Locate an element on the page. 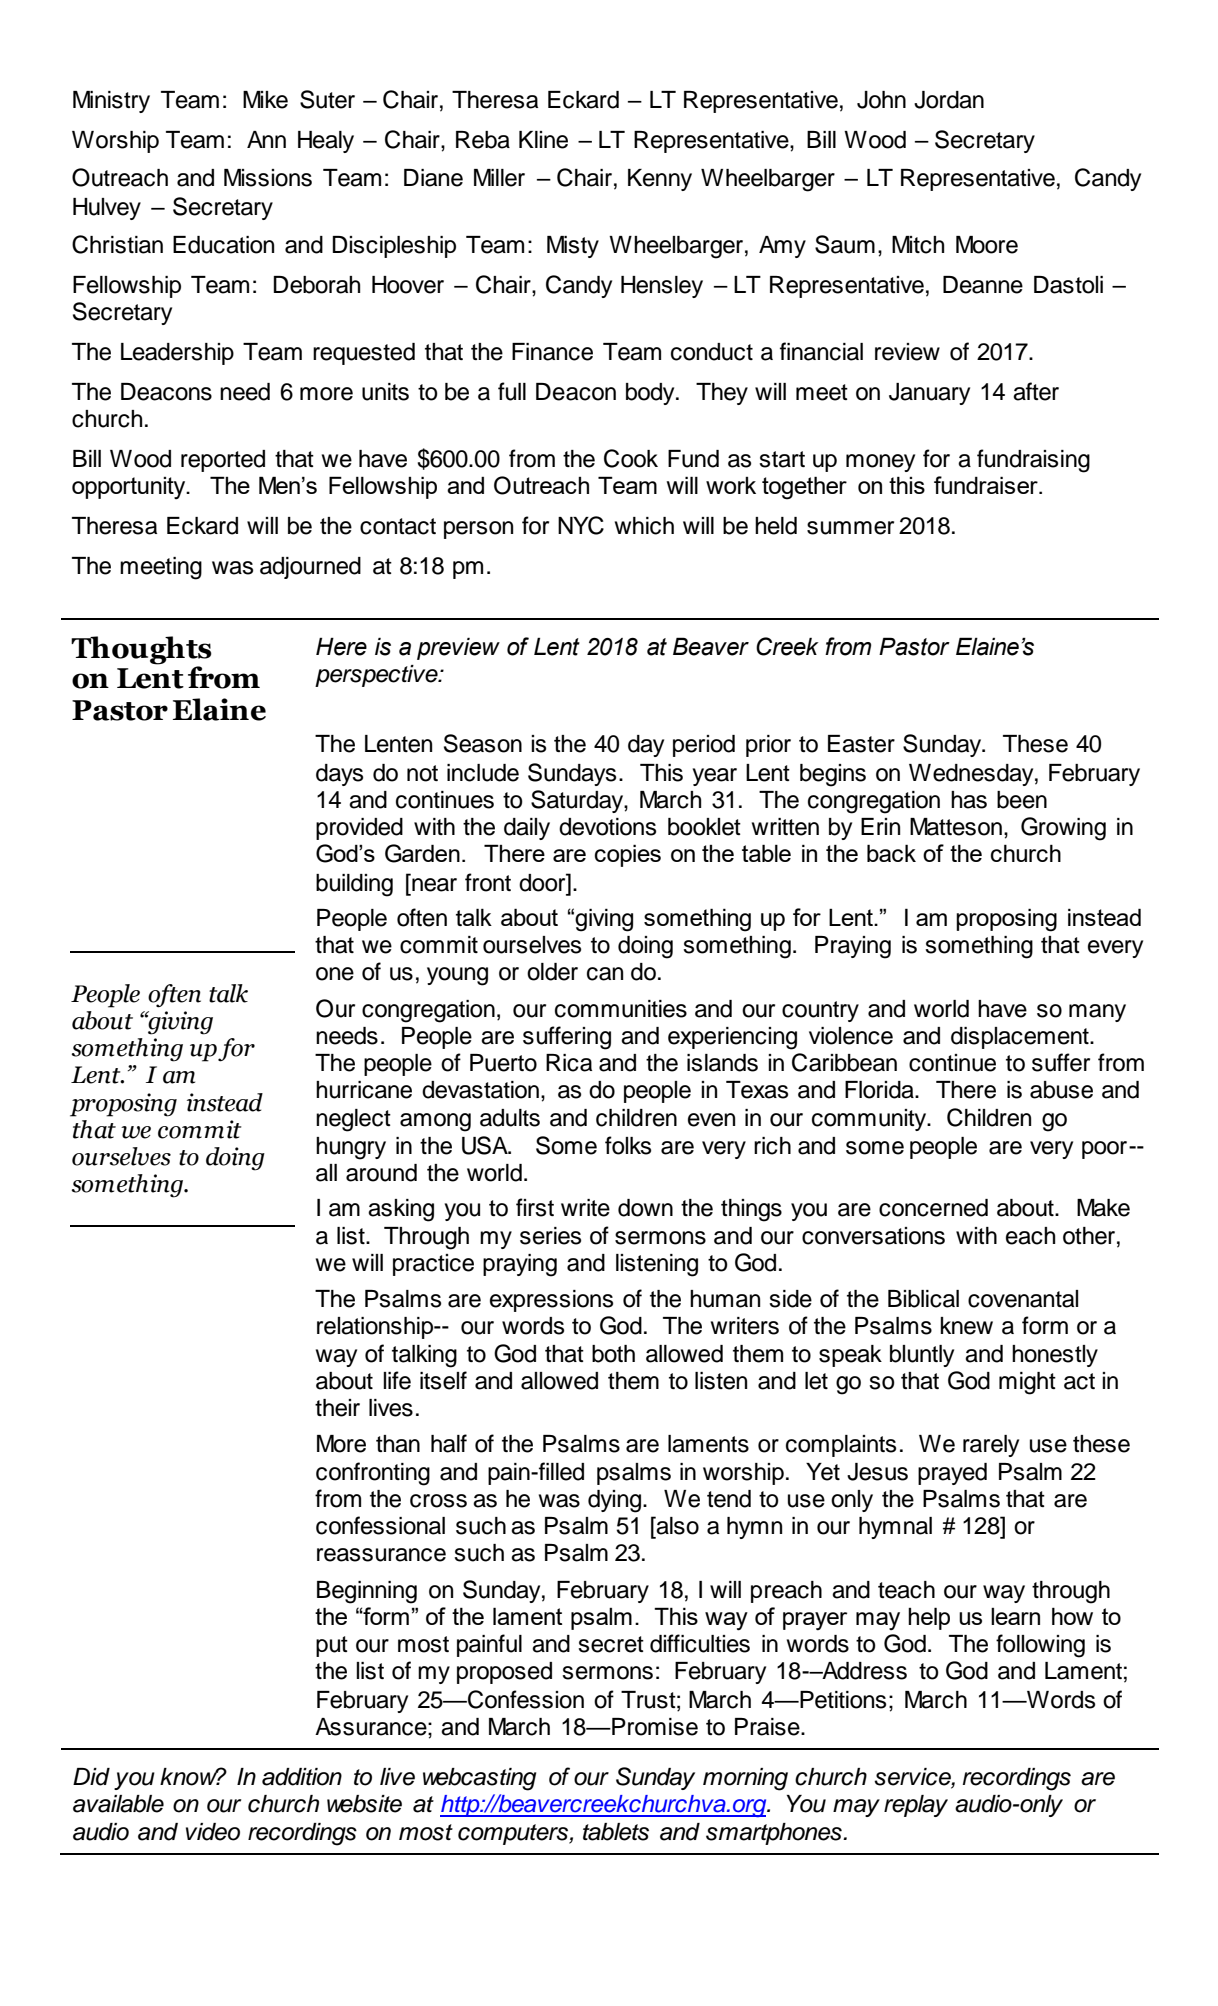 The image size is (1218, 2006). computers is located at coordinates (514, 1834).
